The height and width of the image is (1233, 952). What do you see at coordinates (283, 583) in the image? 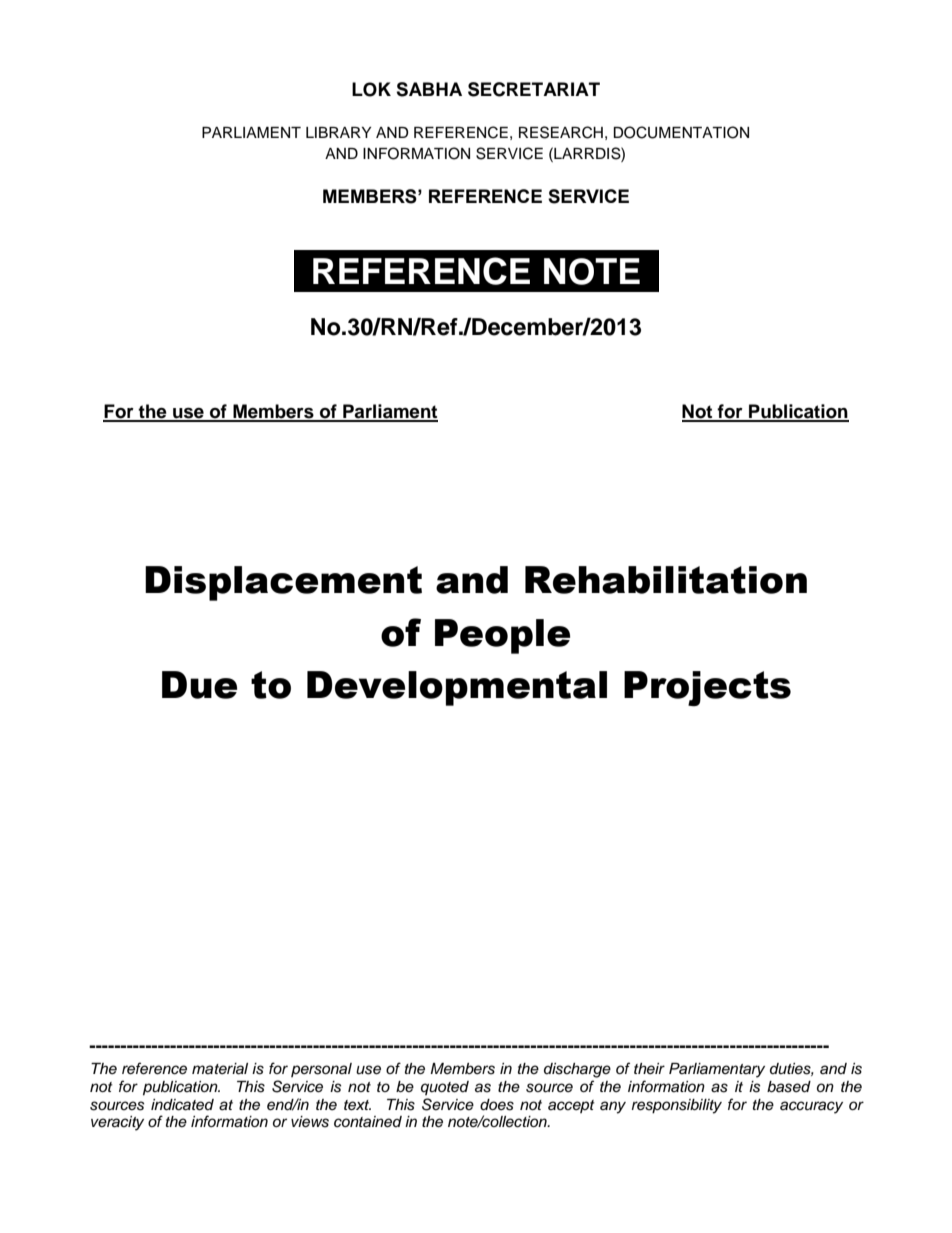
I see `Displacement` at bounding box center [283, 583].
